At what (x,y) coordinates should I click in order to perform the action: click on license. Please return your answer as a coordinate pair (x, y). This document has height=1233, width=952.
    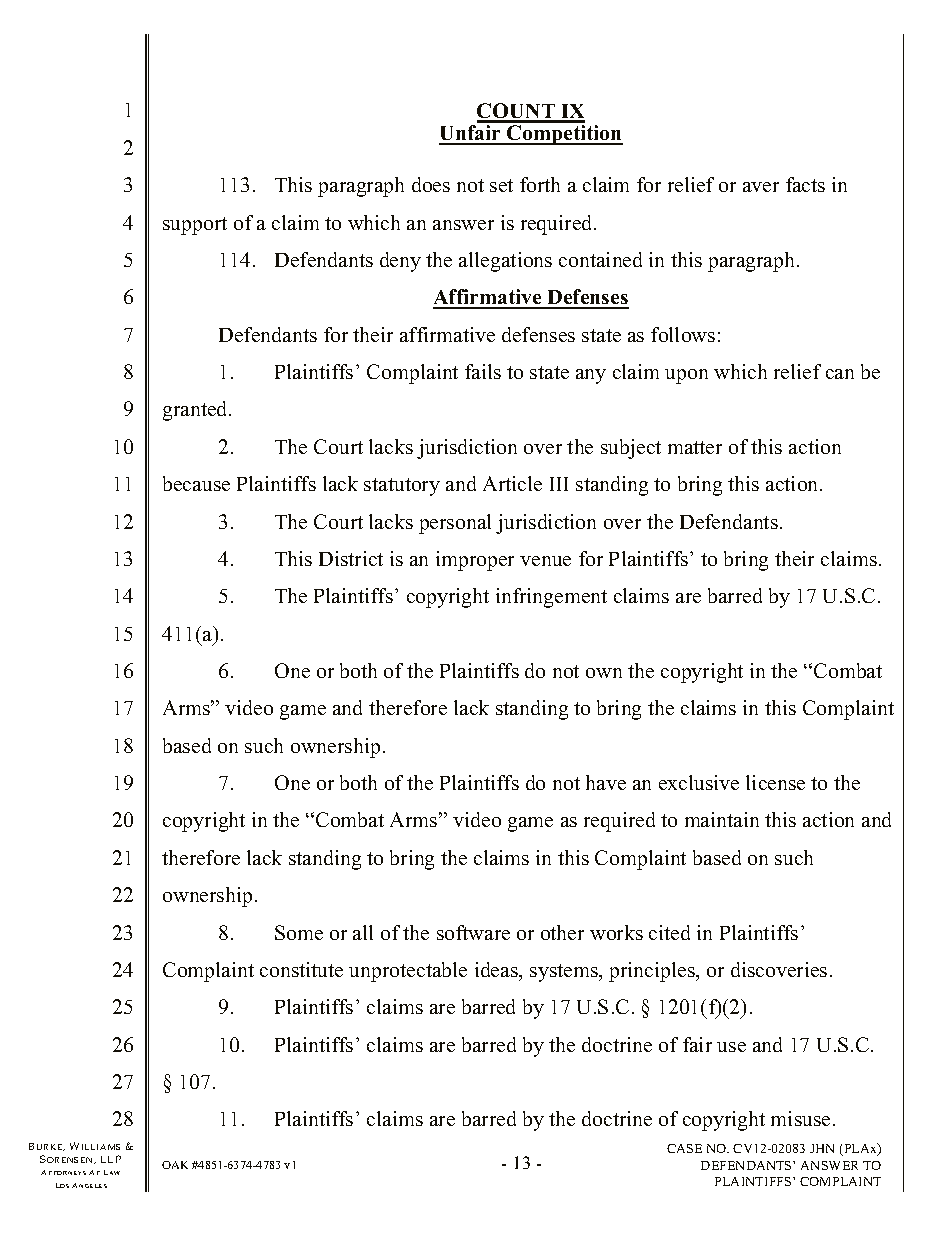
    Looking at the image, I should click on (775, 782).
